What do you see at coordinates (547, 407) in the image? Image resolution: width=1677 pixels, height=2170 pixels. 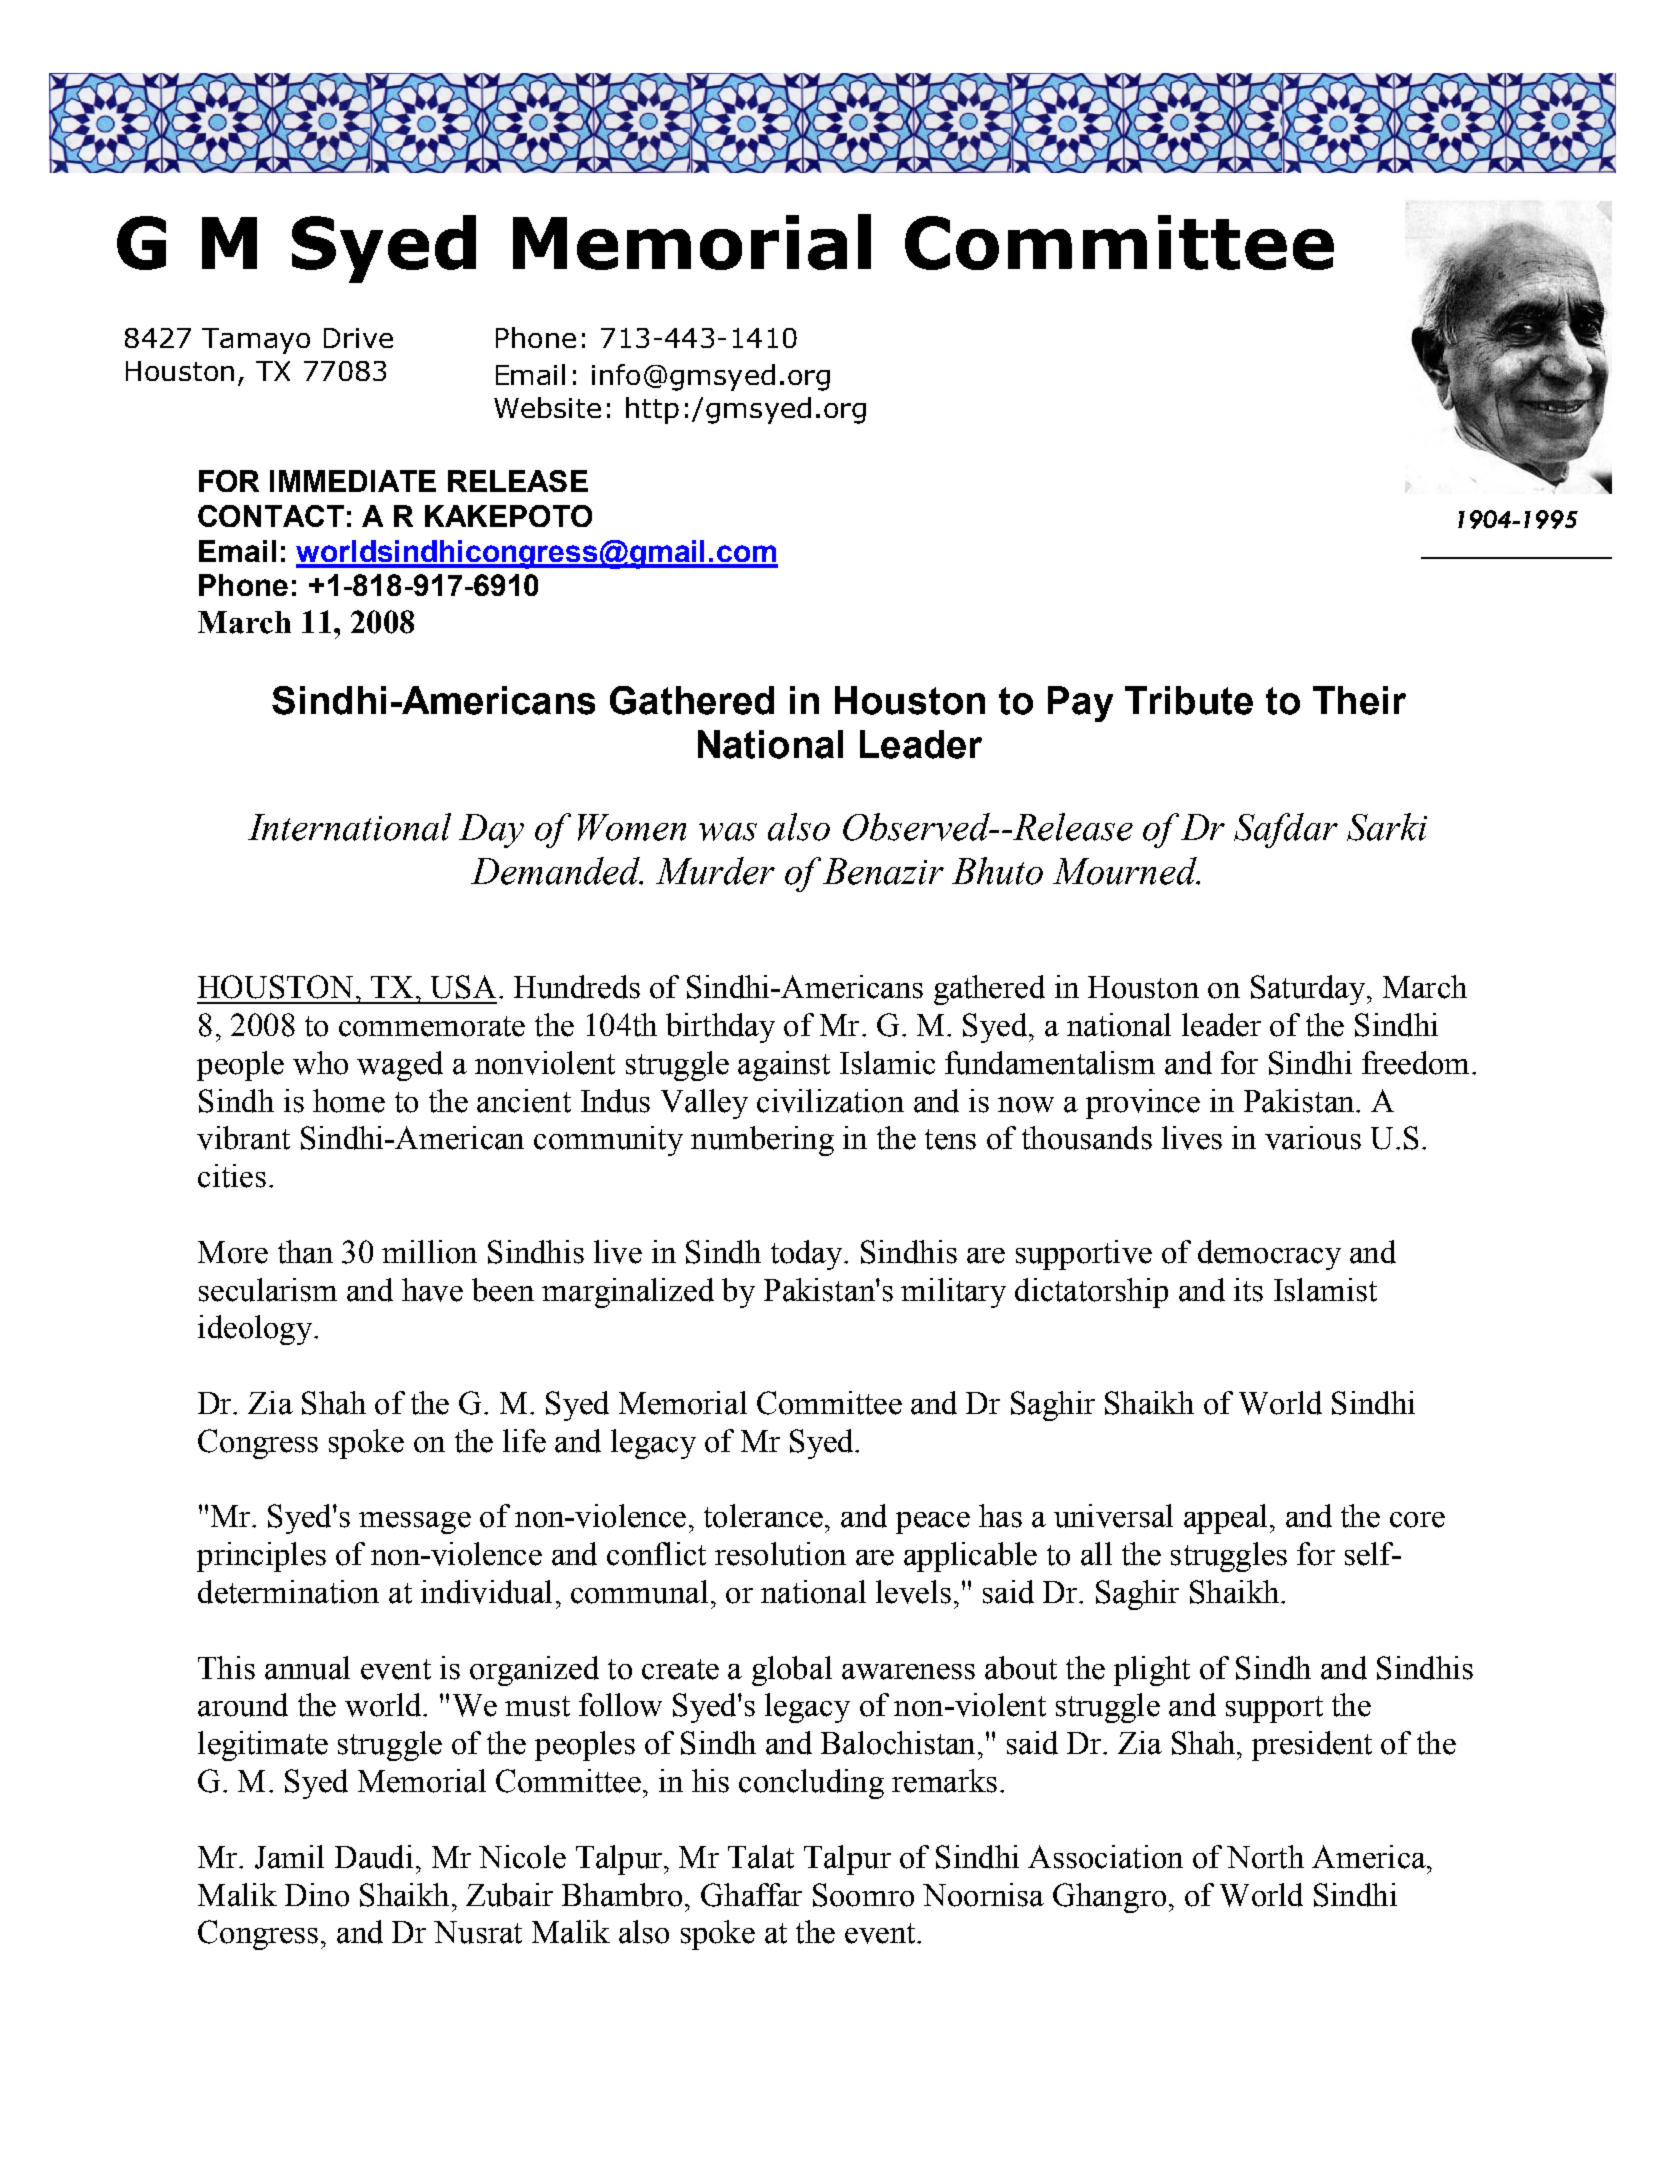 I see `Website` at bounding box center [547, 407].
